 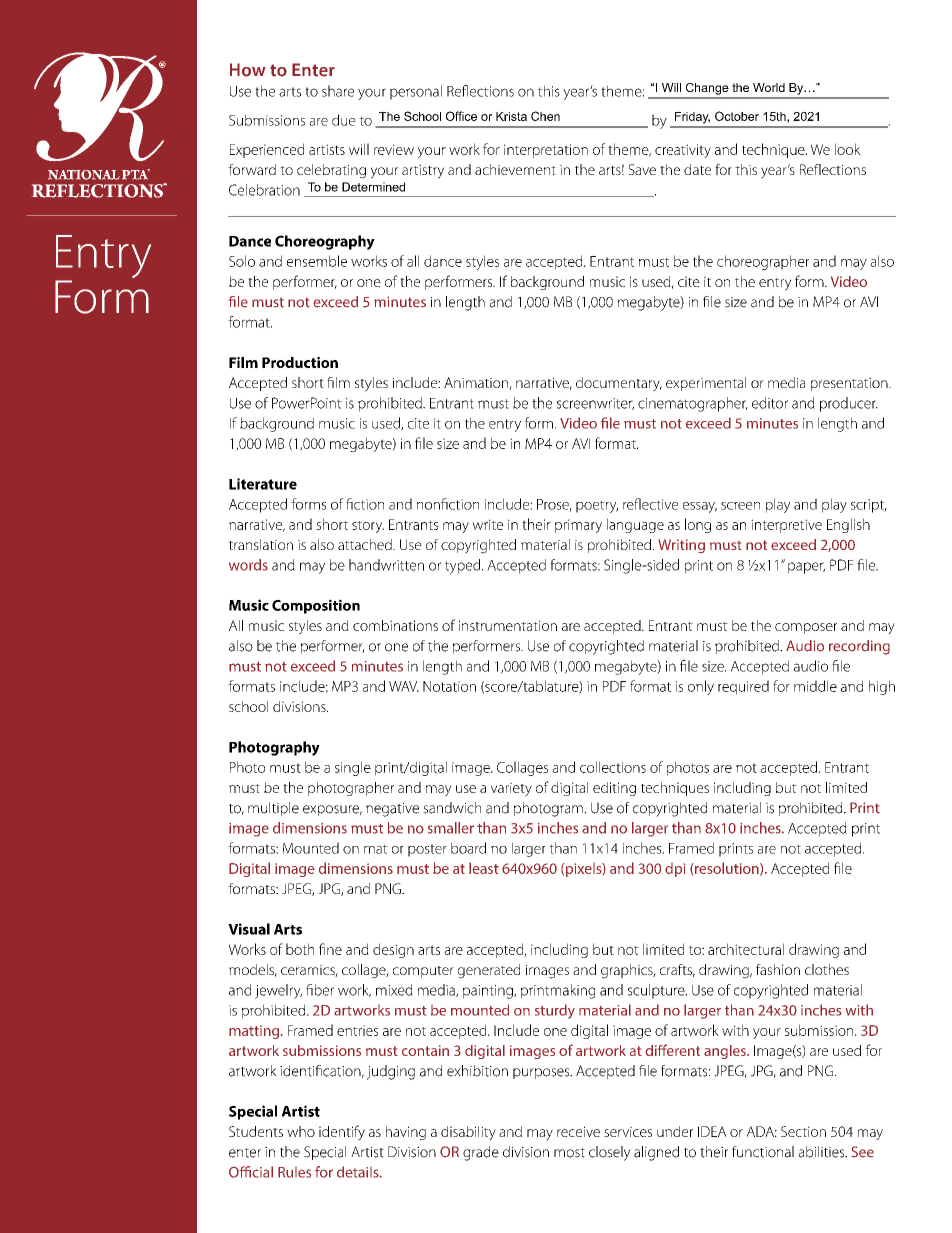 What do you see at coordinates (769, 87) in the screenshot?
I see `World` at bounding box center [769, 87].
